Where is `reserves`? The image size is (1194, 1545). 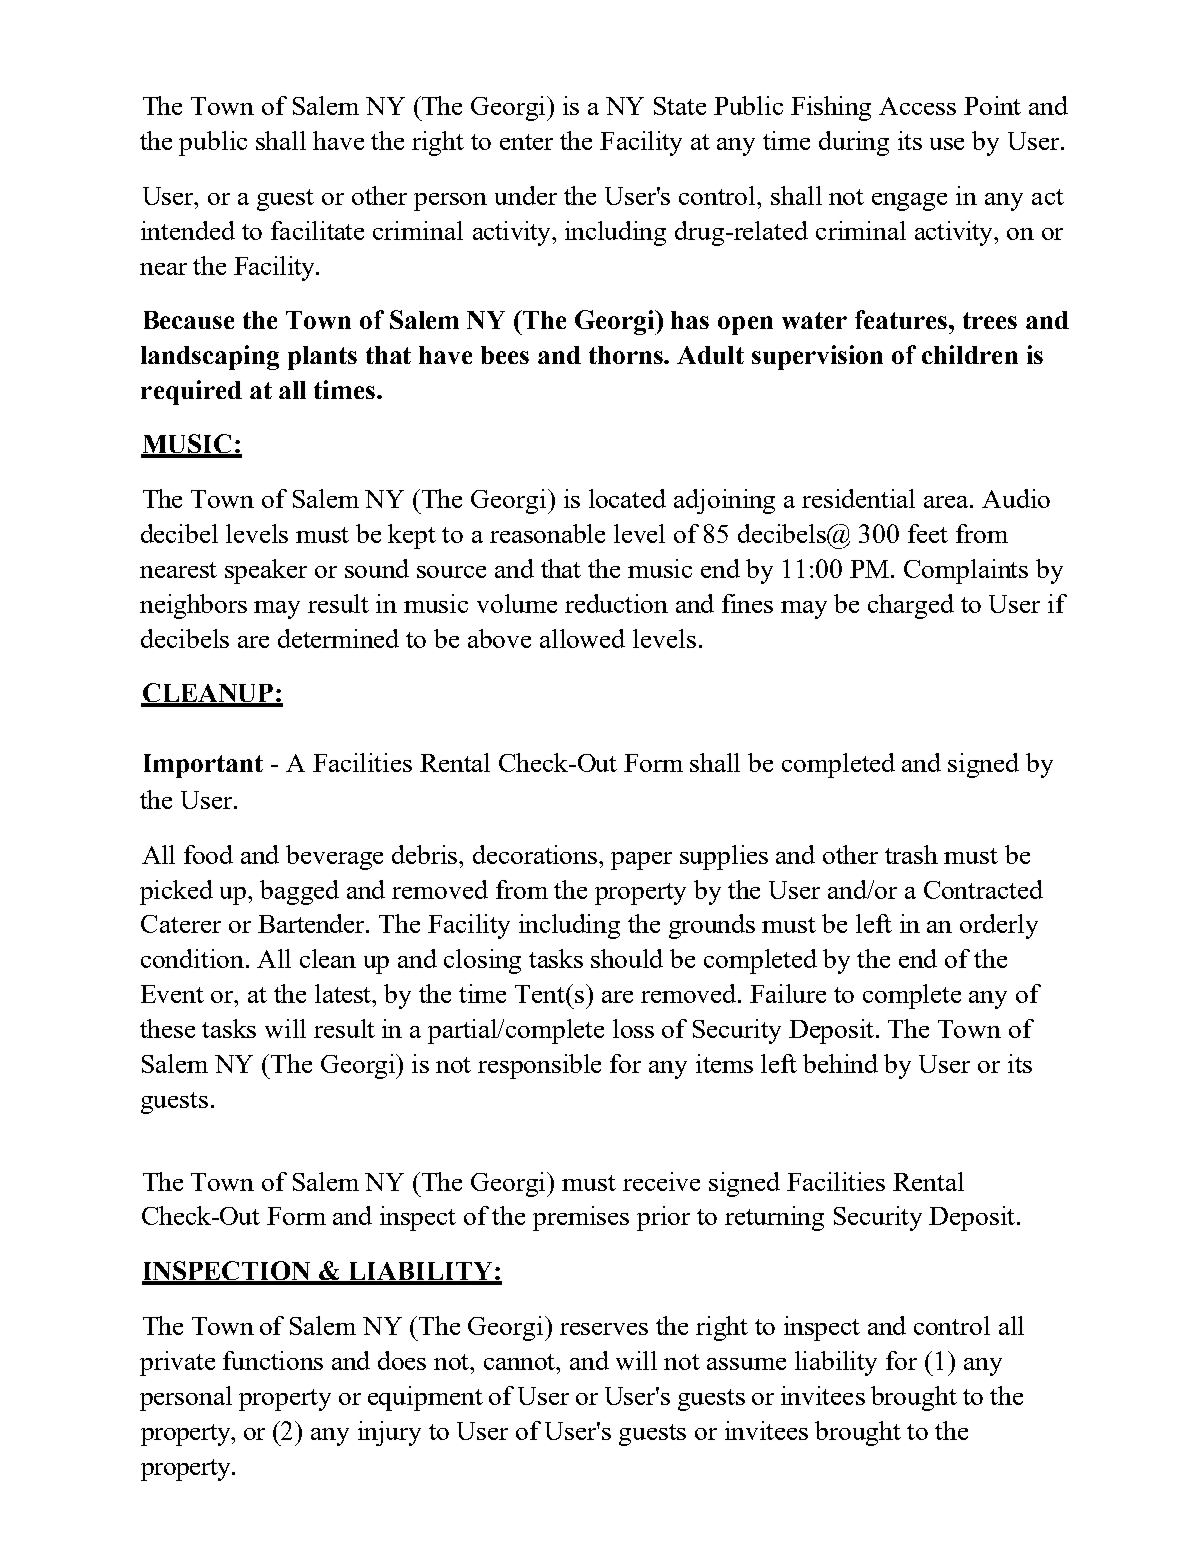
reserves is located at coordinates (604, 1329).
